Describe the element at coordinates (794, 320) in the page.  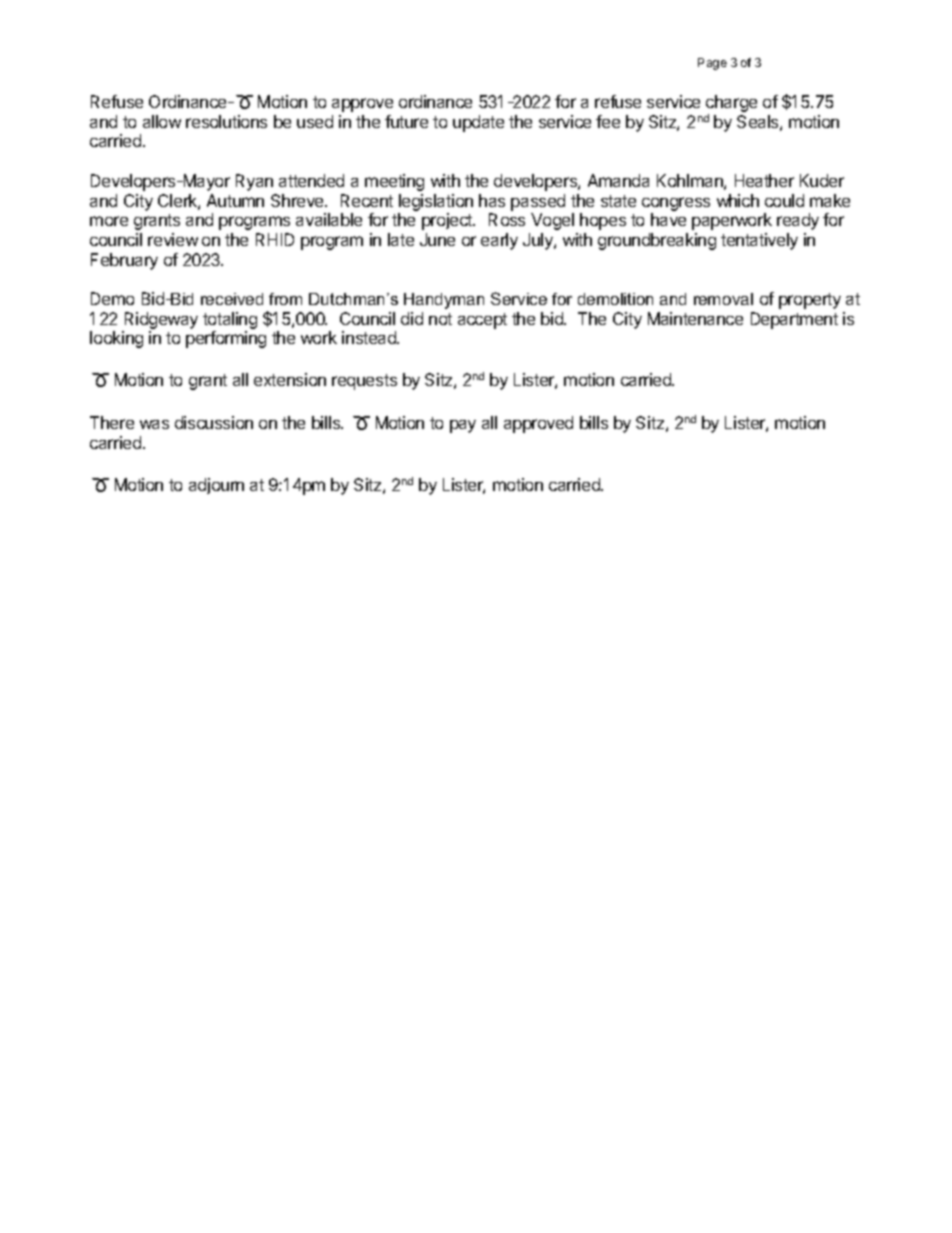
I see `Department` at that location.
